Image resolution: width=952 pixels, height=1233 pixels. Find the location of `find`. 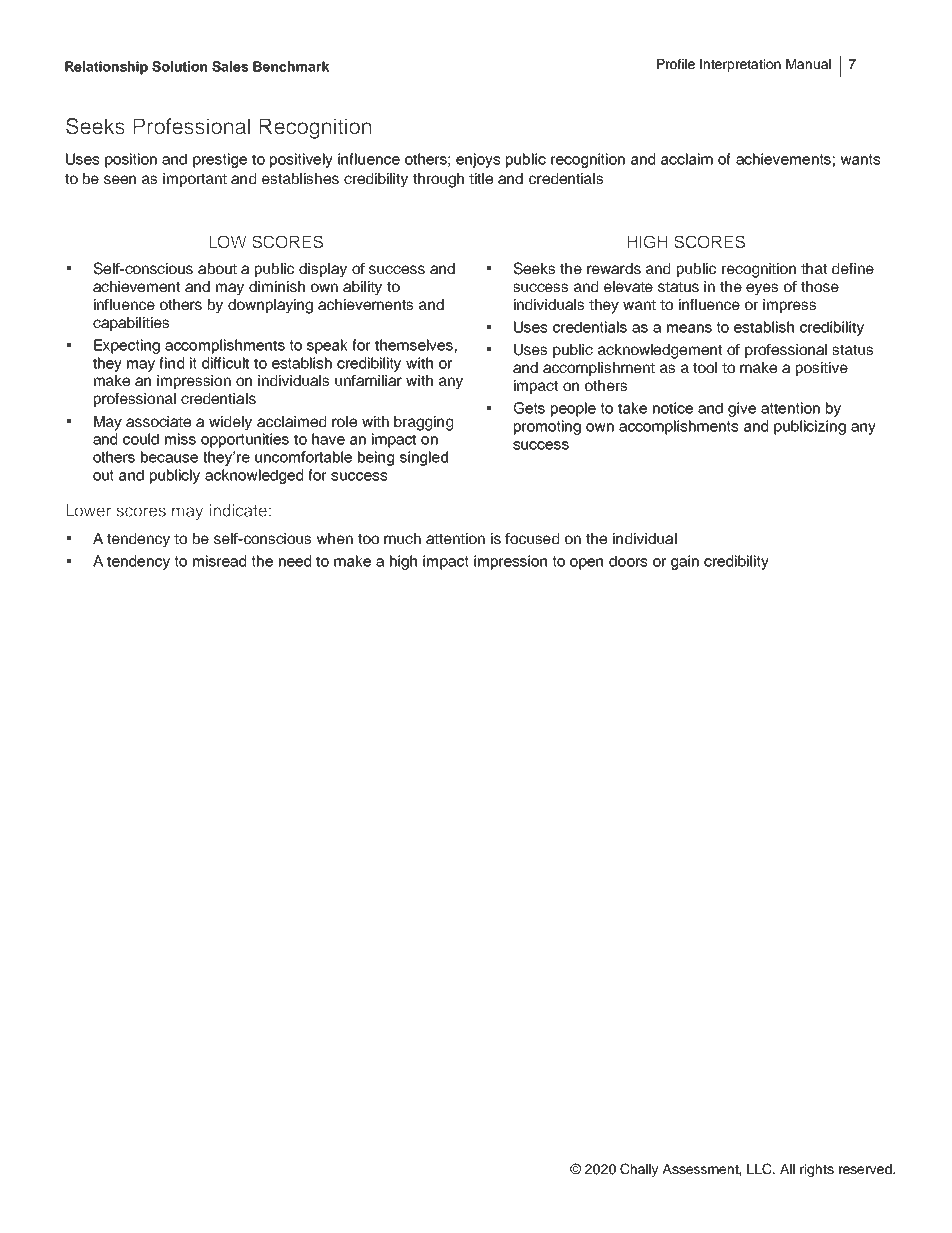

find is located at coordinates (171, 363).
